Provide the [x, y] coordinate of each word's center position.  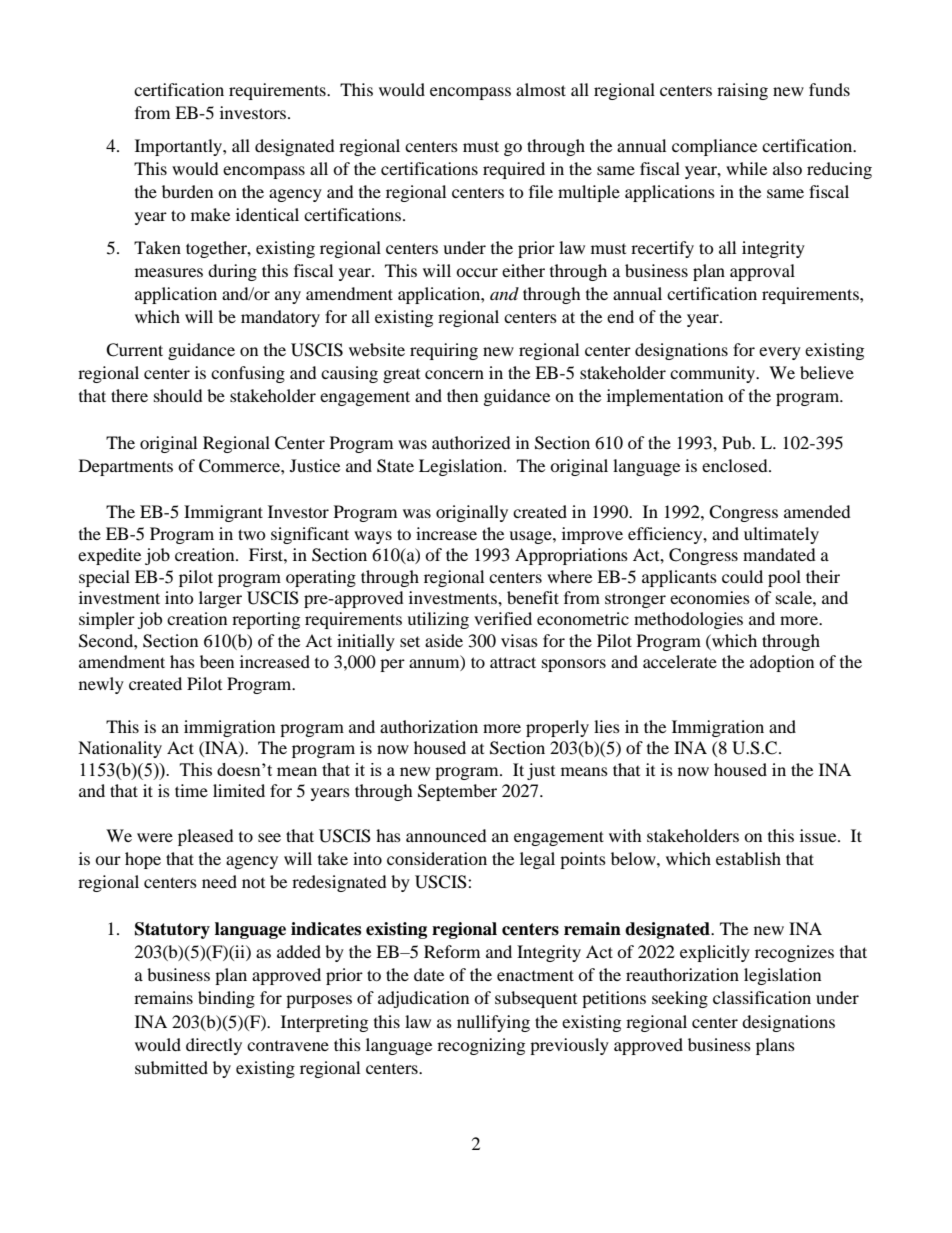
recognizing [481, 1046]
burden [187, 191]
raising [742, 91]
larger [220, 599]
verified [503, 618]
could [742, 576]
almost [541, 89]
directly [214, 1046]
